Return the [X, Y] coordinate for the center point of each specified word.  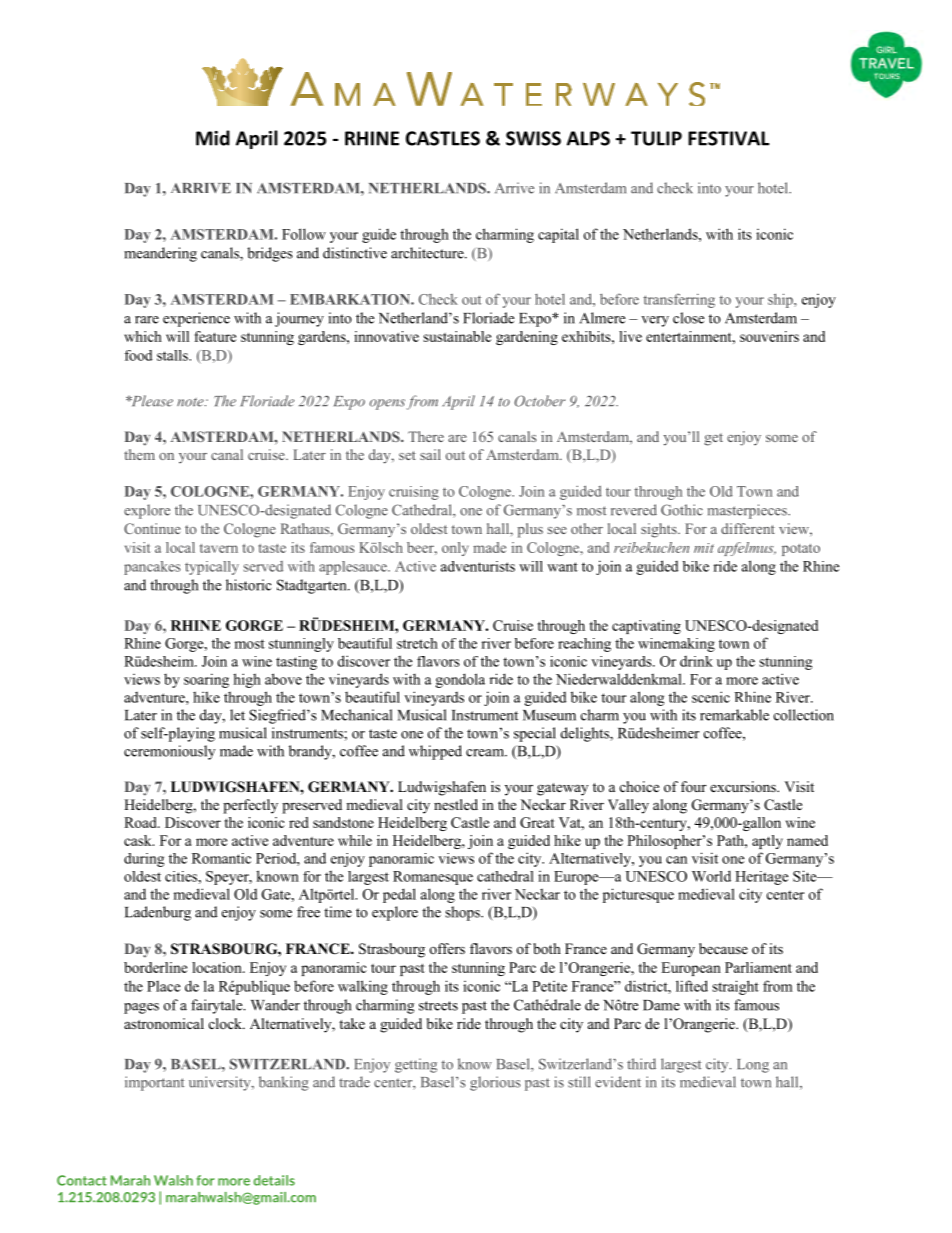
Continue [152, 528]
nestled [456, 804]
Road [141, 822]
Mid [213, 138]
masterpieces [748, 511]
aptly [767, 842]
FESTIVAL [729, 138]
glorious [495, 1083]
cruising [414, 493]
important [154, 1083]
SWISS [533, 138]
